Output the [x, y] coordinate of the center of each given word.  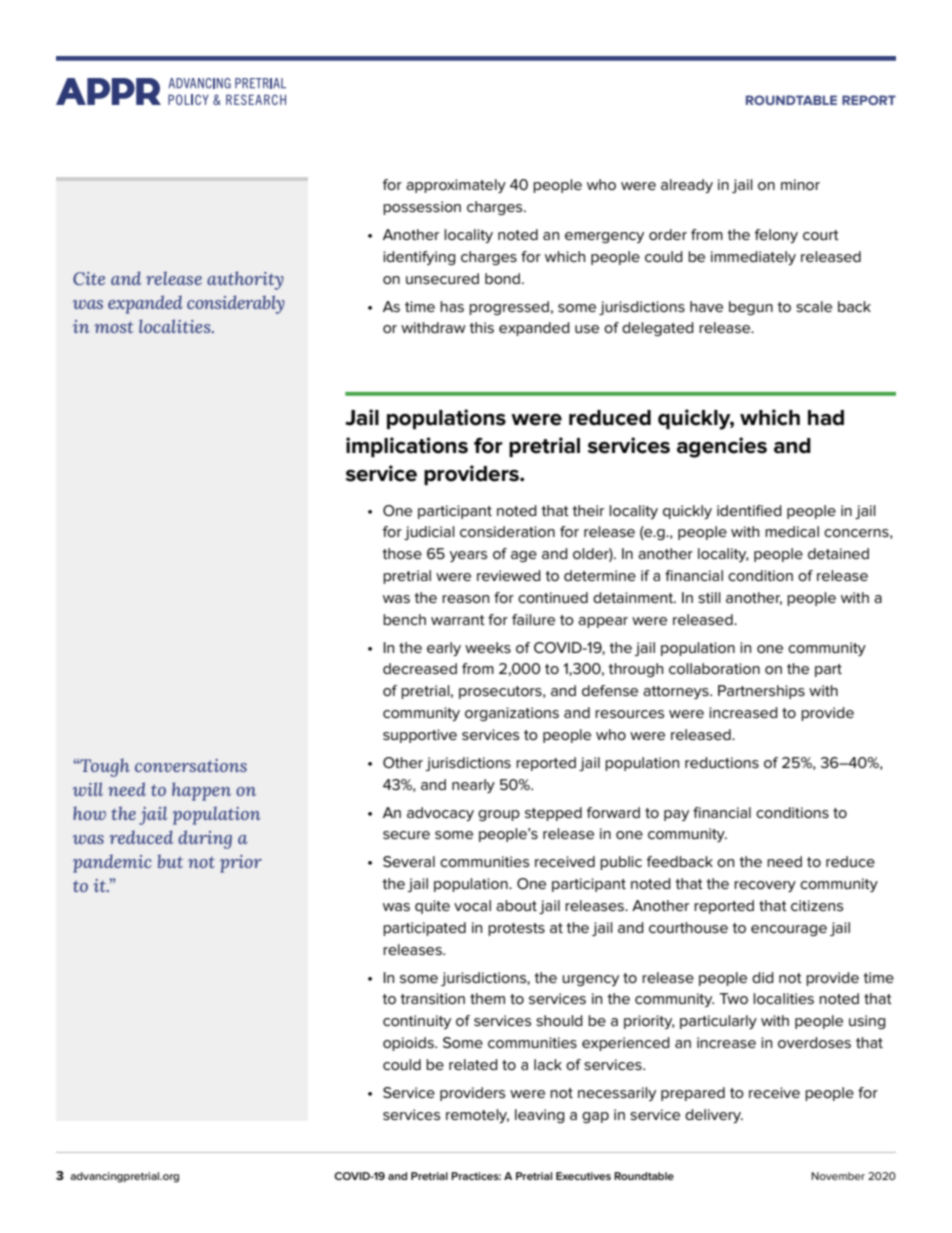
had [826, 418]
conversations [191, 765]
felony [776, 236]
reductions [722, 762]
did [763, 977]
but [170, 861]
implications [407, 447]
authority [245, 280]
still [709, 597]
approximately [456, 186]
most [114, 327]
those [402, 553]
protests [516, 929]
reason [465, 599]
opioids [409, 1044]
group [499, 815]
